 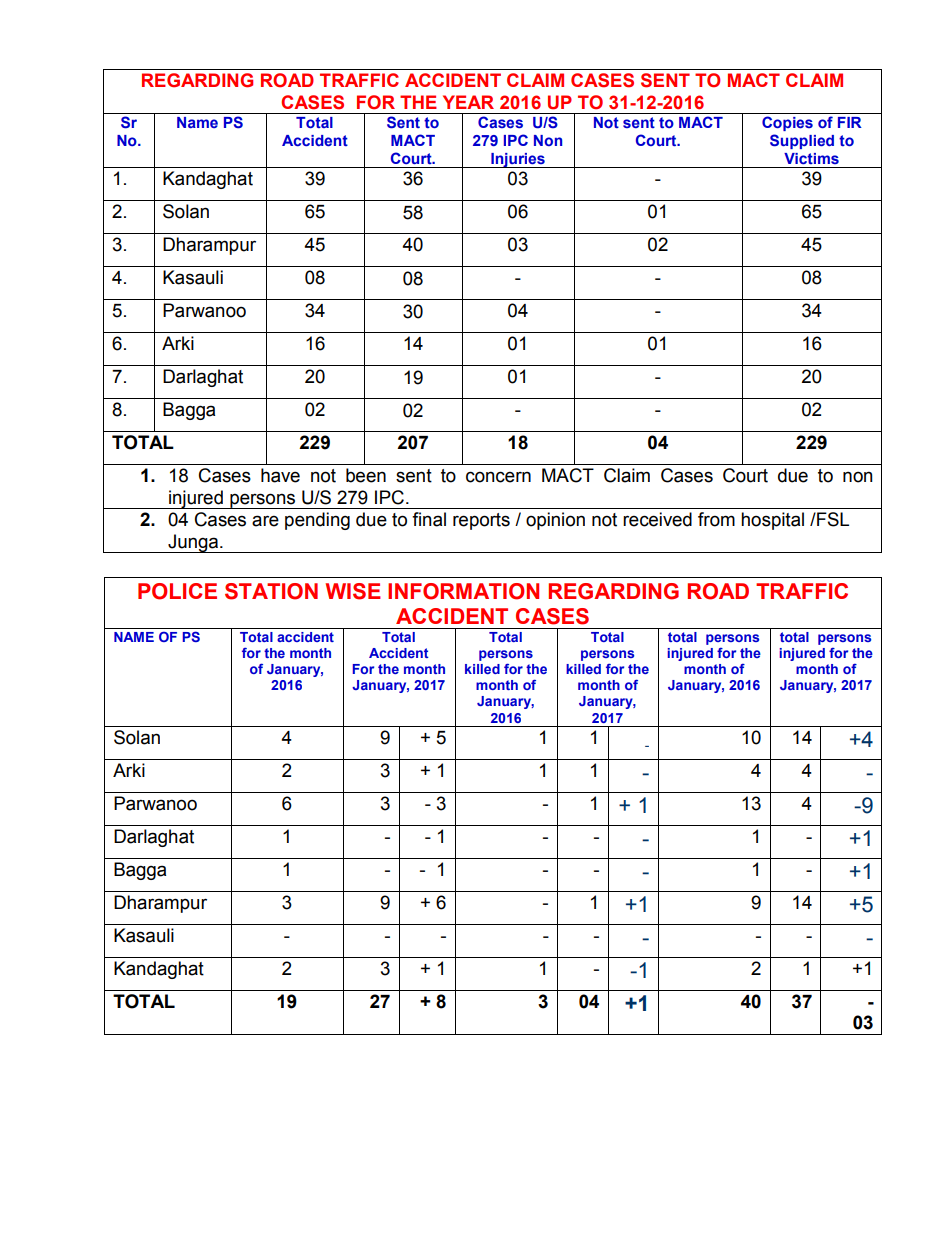 I want to click on Injuries, so click(x=518, y=160).
